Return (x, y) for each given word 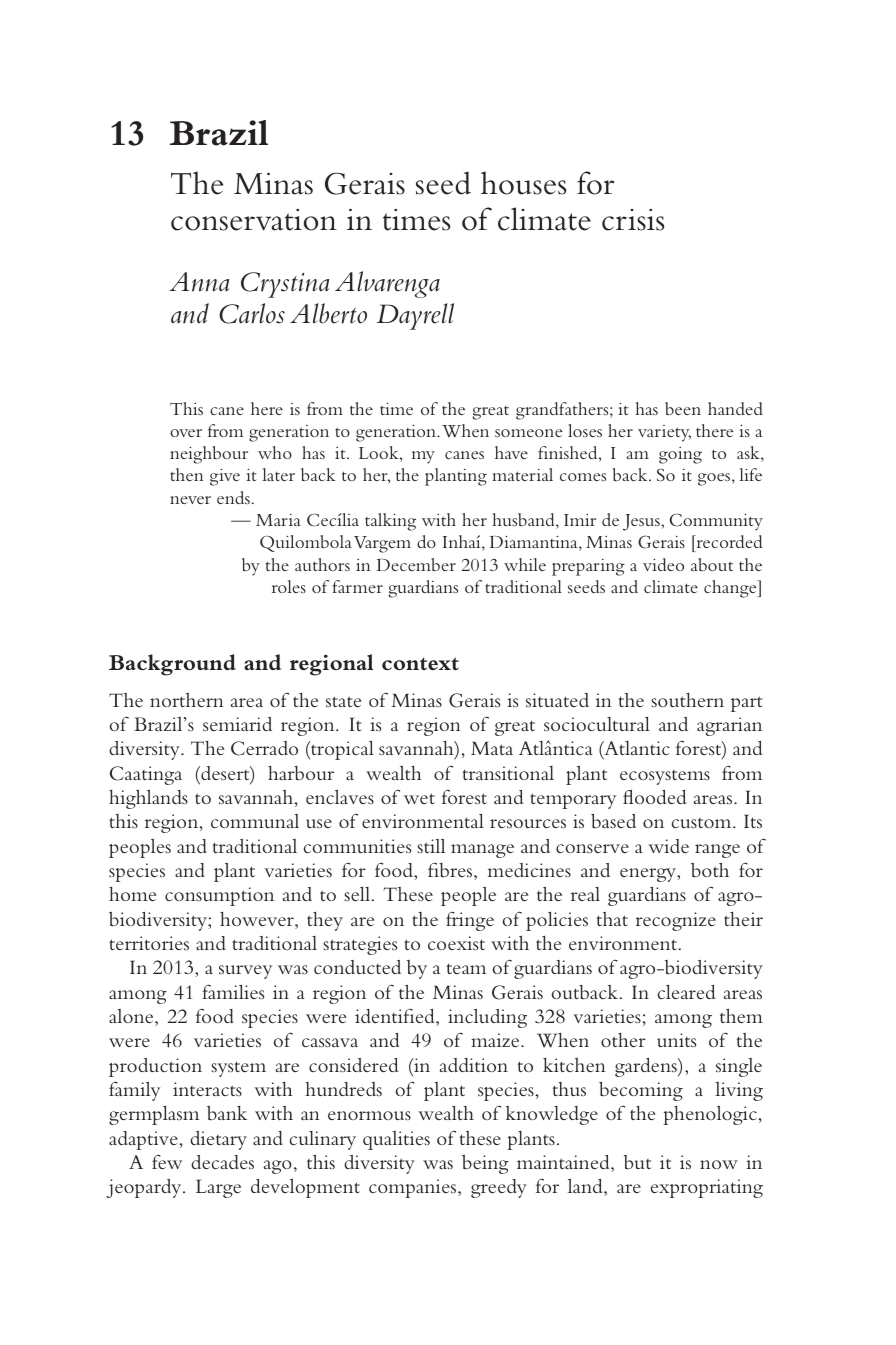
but (637, 1162)
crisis (633, 220)
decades (222, 1162)
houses (523, 183)
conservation (254, 220)
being (485, 1164)
